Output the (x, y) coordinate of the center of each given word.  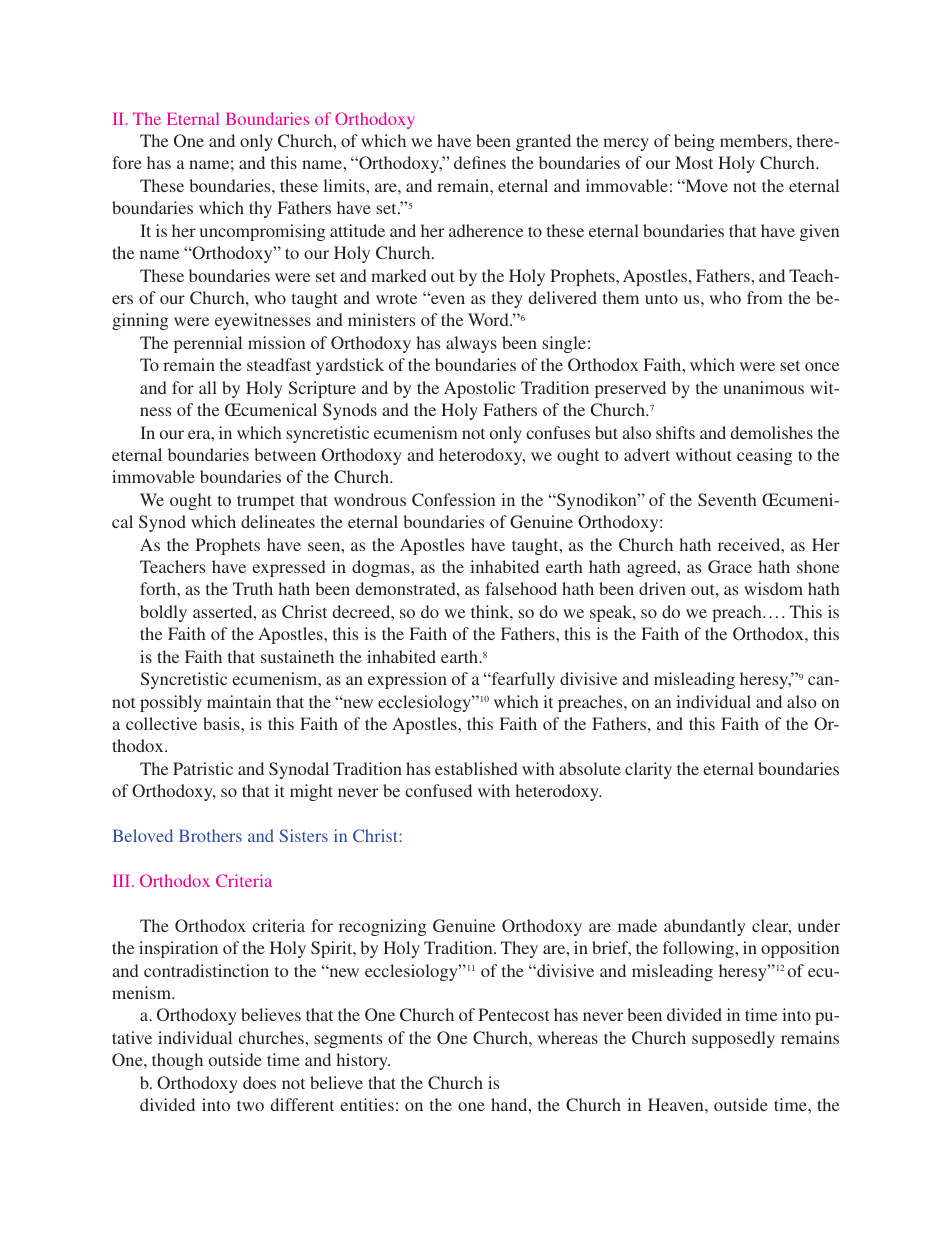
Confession (453, 500)
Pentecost (513, 1014)
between (285, 454)
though (177, 1061)
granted (543, 142)
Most (694, 162)
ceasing (764, 456)
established (476, 768)
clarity (648, 770)
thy (260, 209)
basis (222, 723)
